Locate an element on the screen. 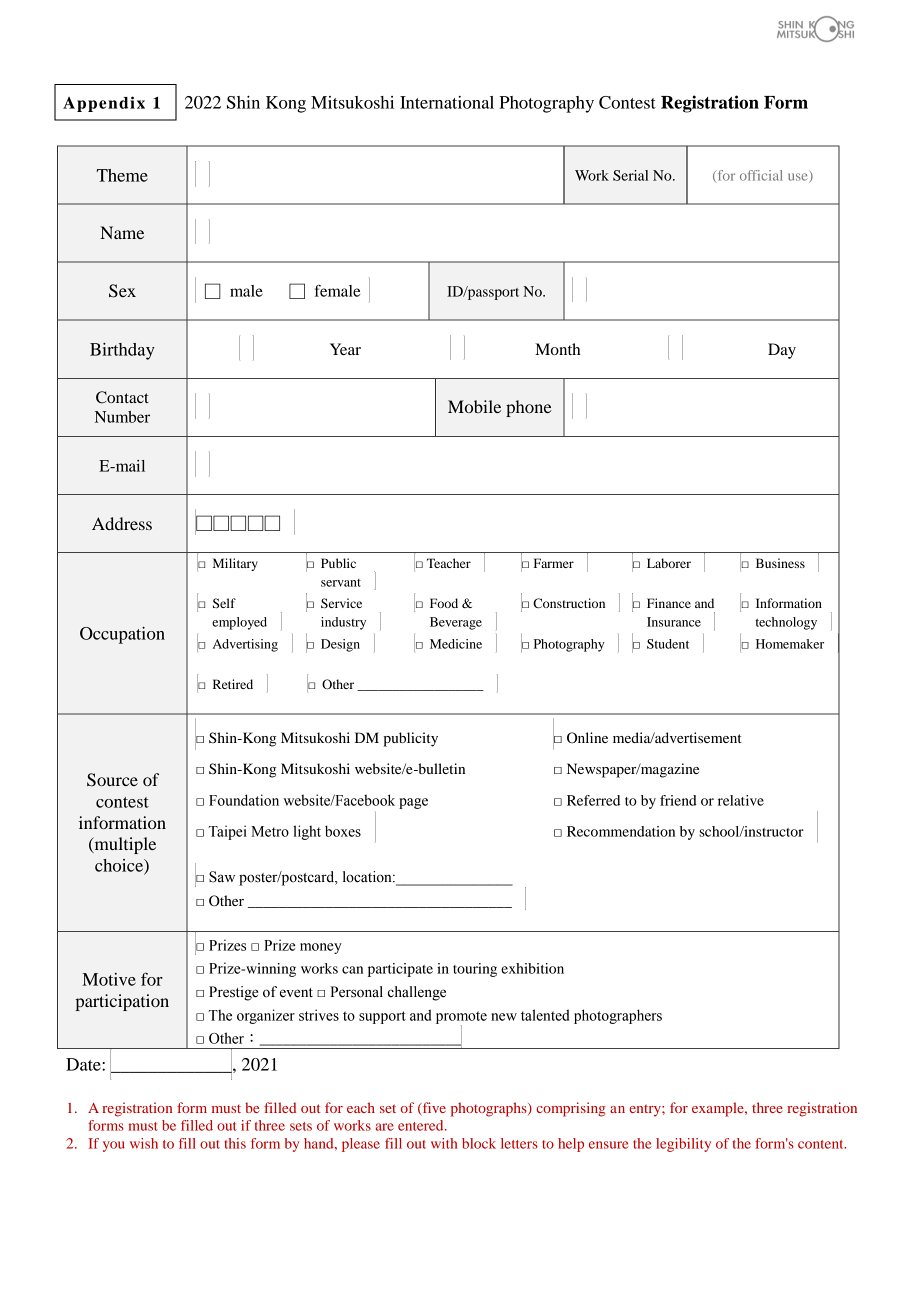 This screenshot has width=924, height=1308. International is located at coordinates (447, 102).
